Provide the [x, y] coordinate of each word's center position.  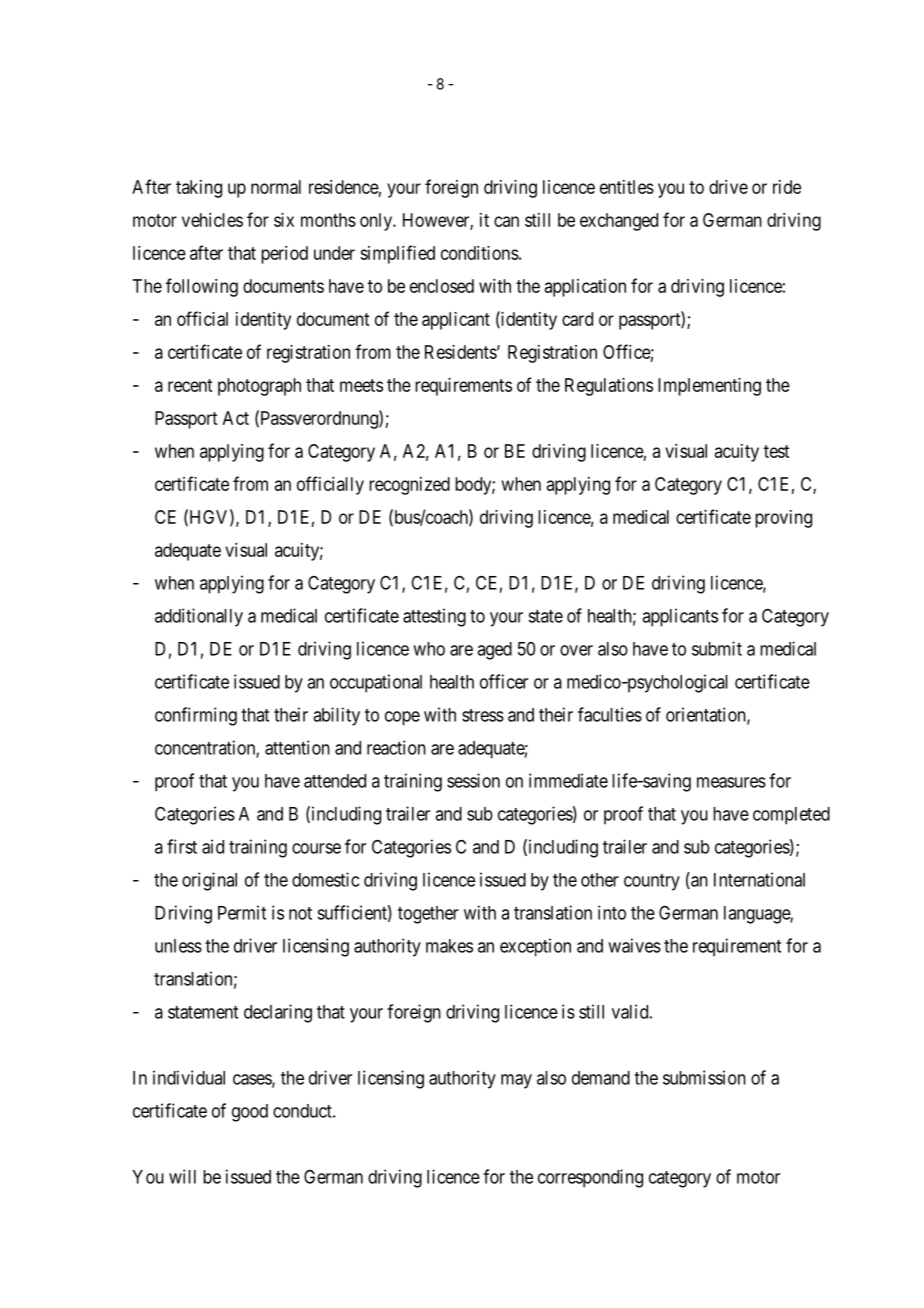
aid [213, 846]
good [250, 1113]
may [516, 1081]
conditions [480, 253]
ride [787, 187]
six [284, 220]
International [759, 879]
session [473, 780]
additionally [199, 617]
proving [783, 519]
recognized [409, 486]
